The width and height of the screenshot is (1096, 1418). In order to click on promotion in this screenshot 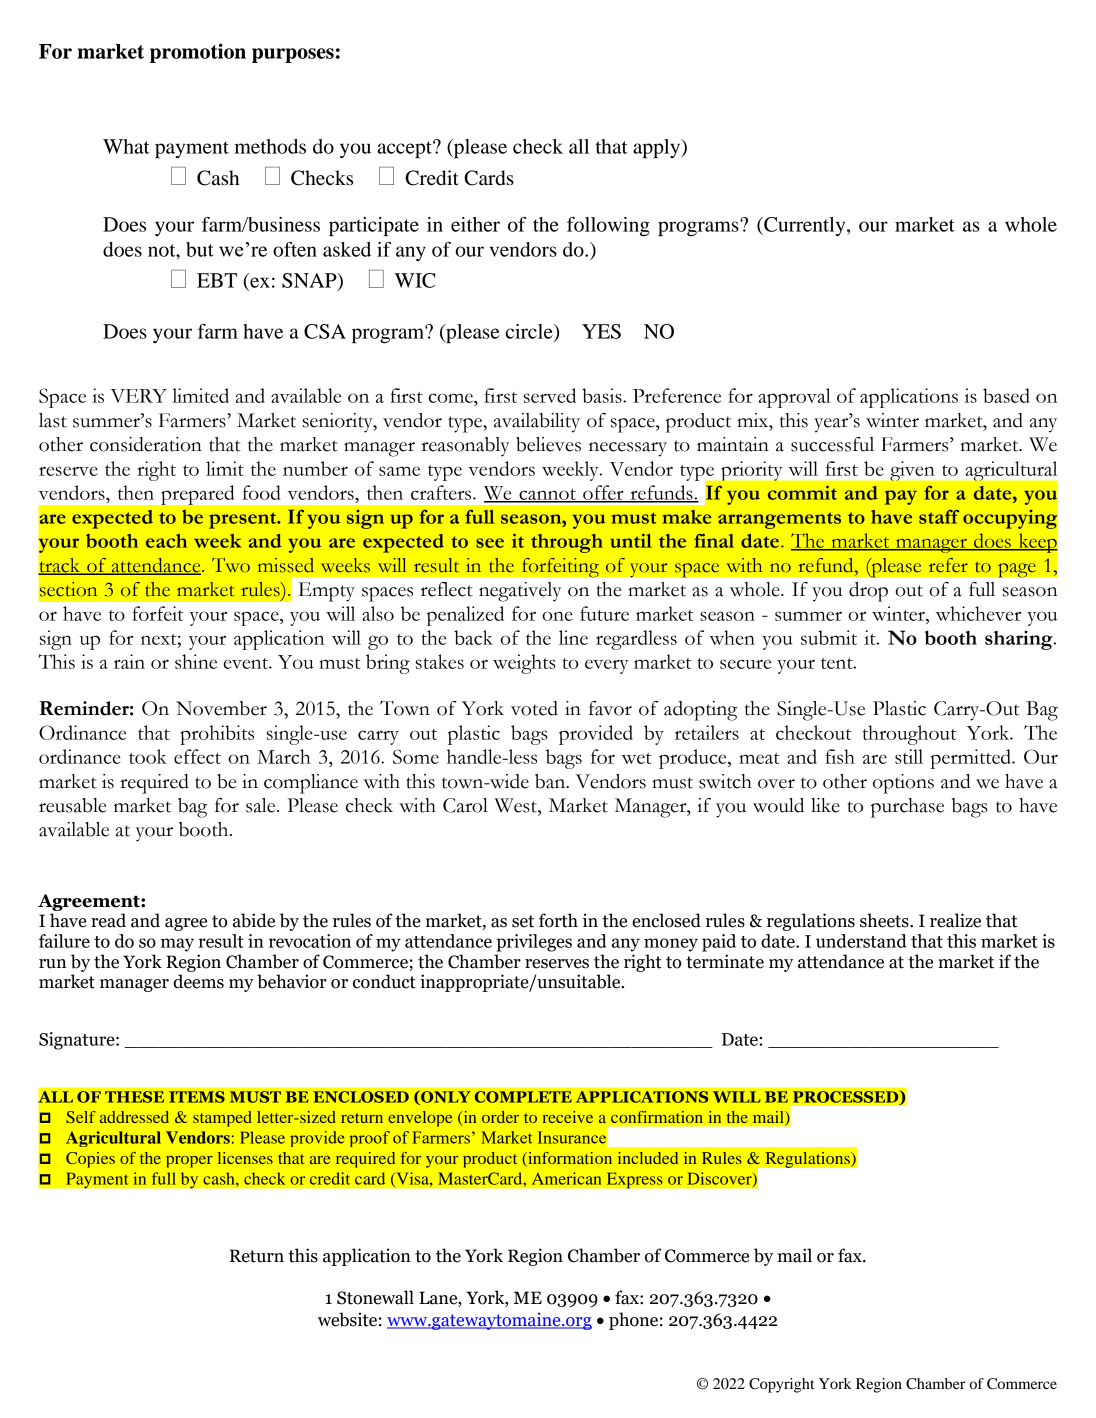, I will do `click(198, 53)`.
